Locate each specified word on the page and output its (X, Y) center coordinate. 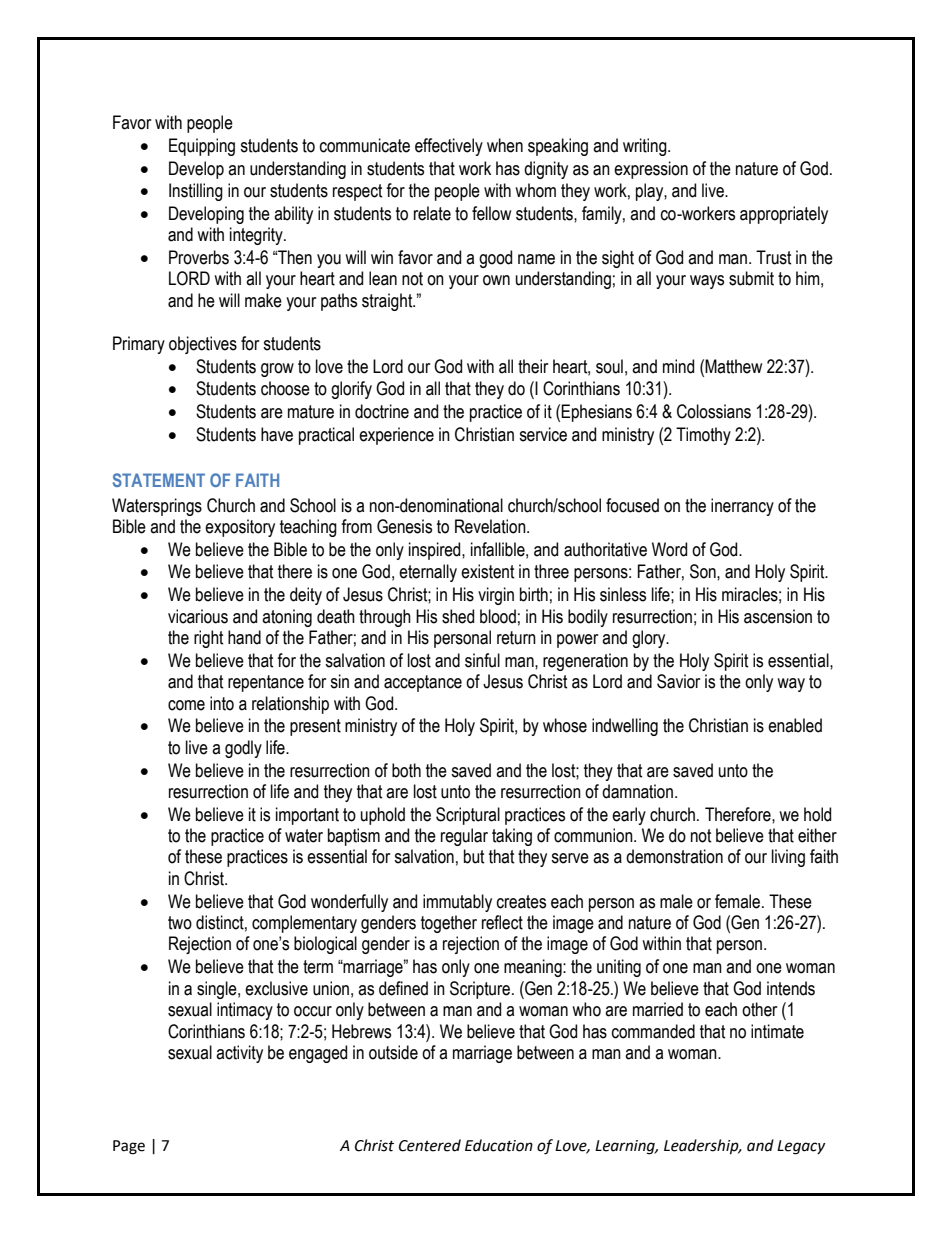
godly (243, 749)
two (180, 923)
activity (239, 1054)
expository (240, 528)
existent (488, 571)
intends (791, 988)
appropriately (784, 215)
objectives (203, 345)
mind (678, 366)
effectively (449, 147)
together (449, 924)
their (533, 366)
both (406, 770)
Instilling (196, 192)
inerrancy (742, 507)
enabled (795, 725)
